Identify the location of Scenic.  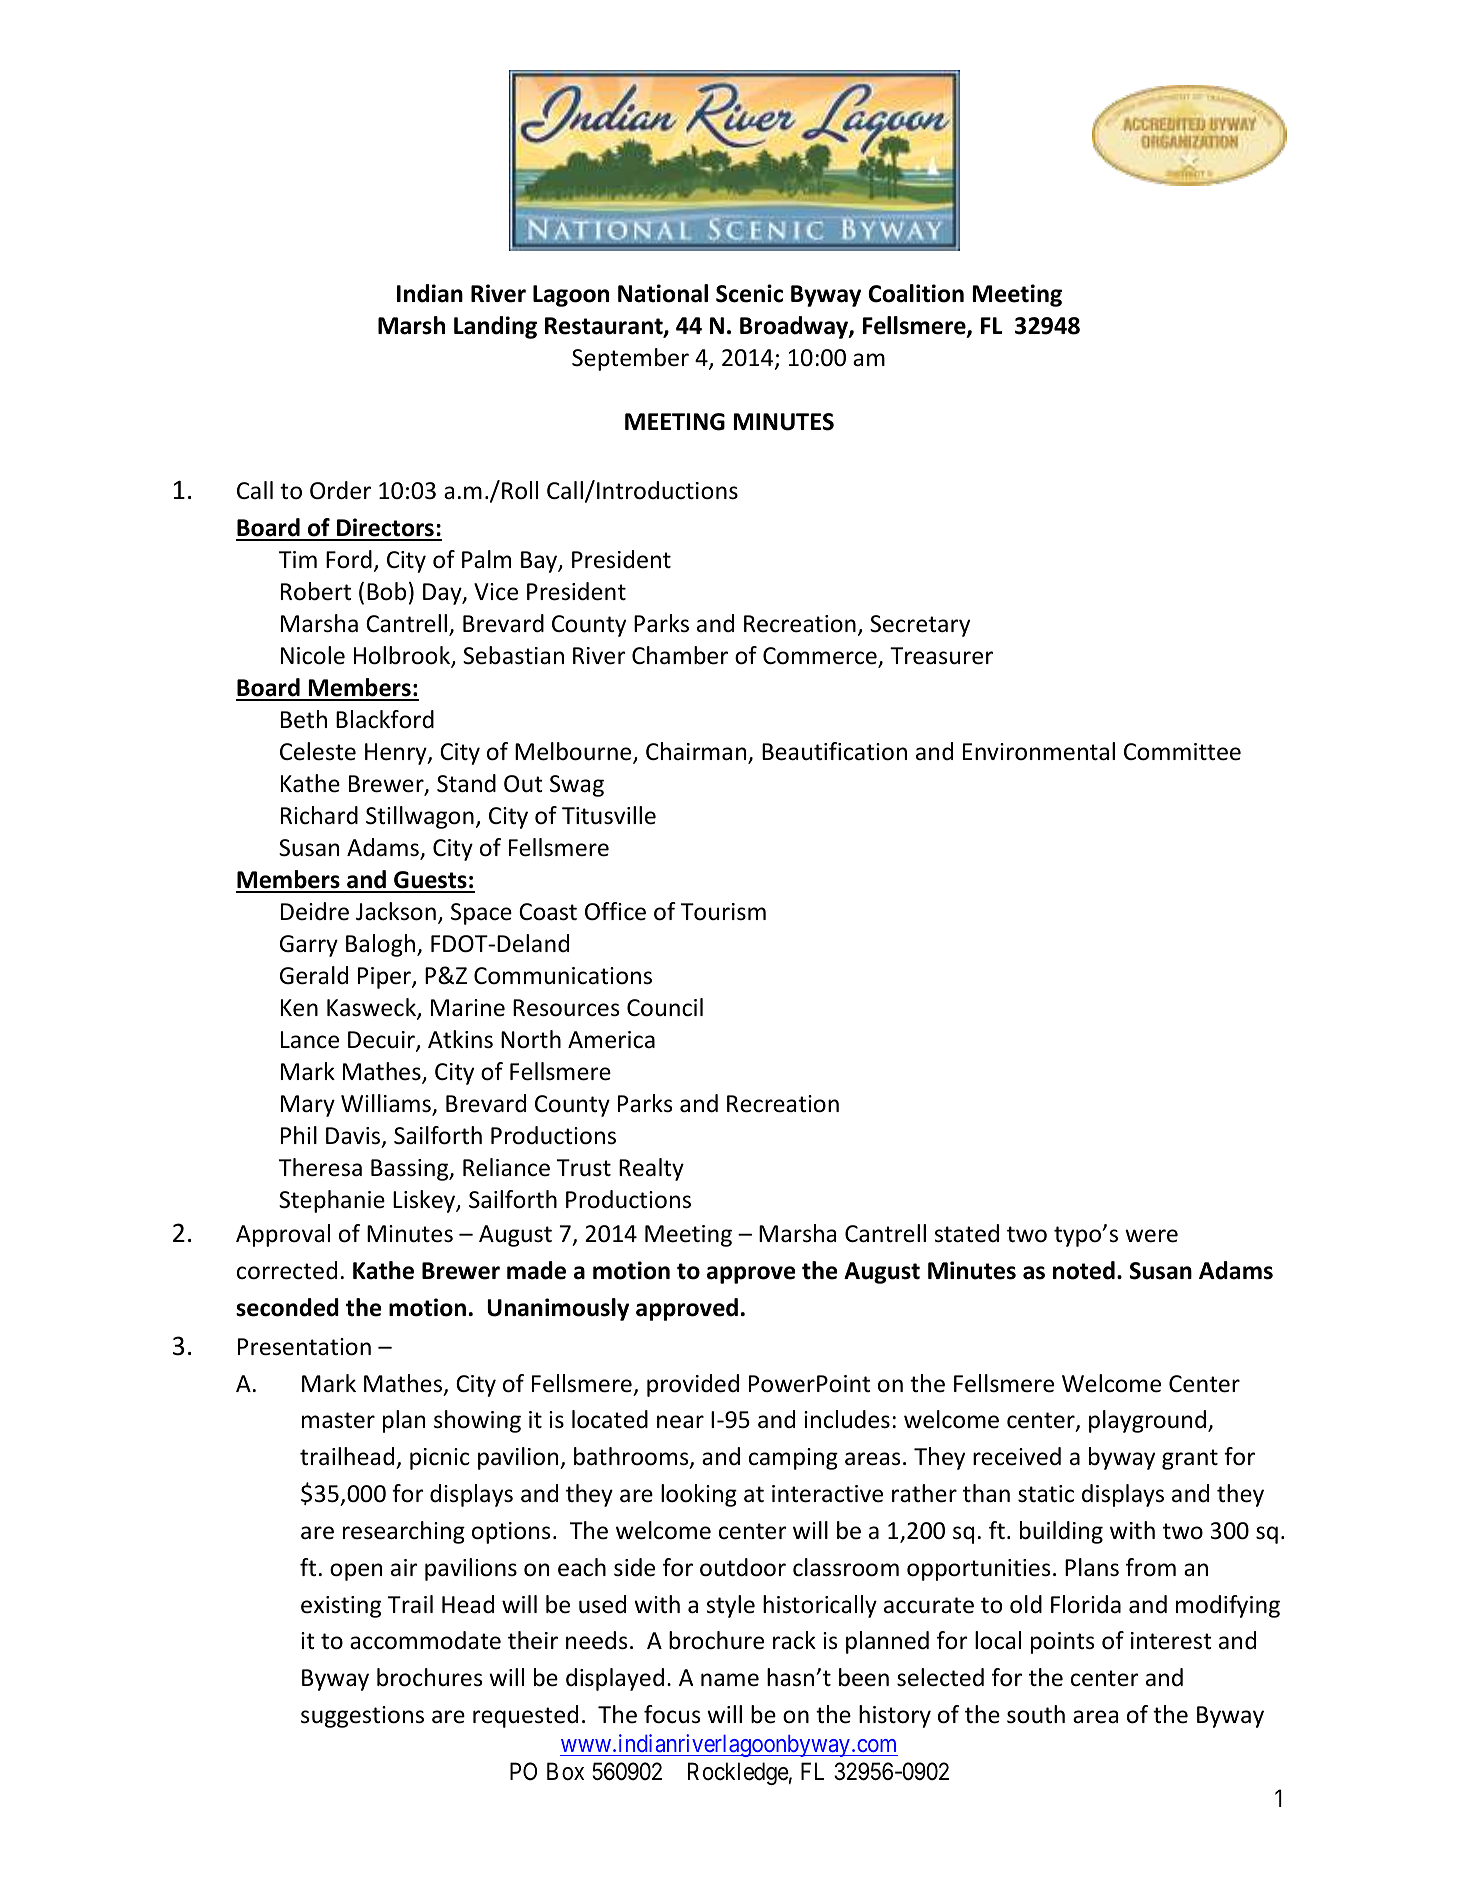
(749, 293).
